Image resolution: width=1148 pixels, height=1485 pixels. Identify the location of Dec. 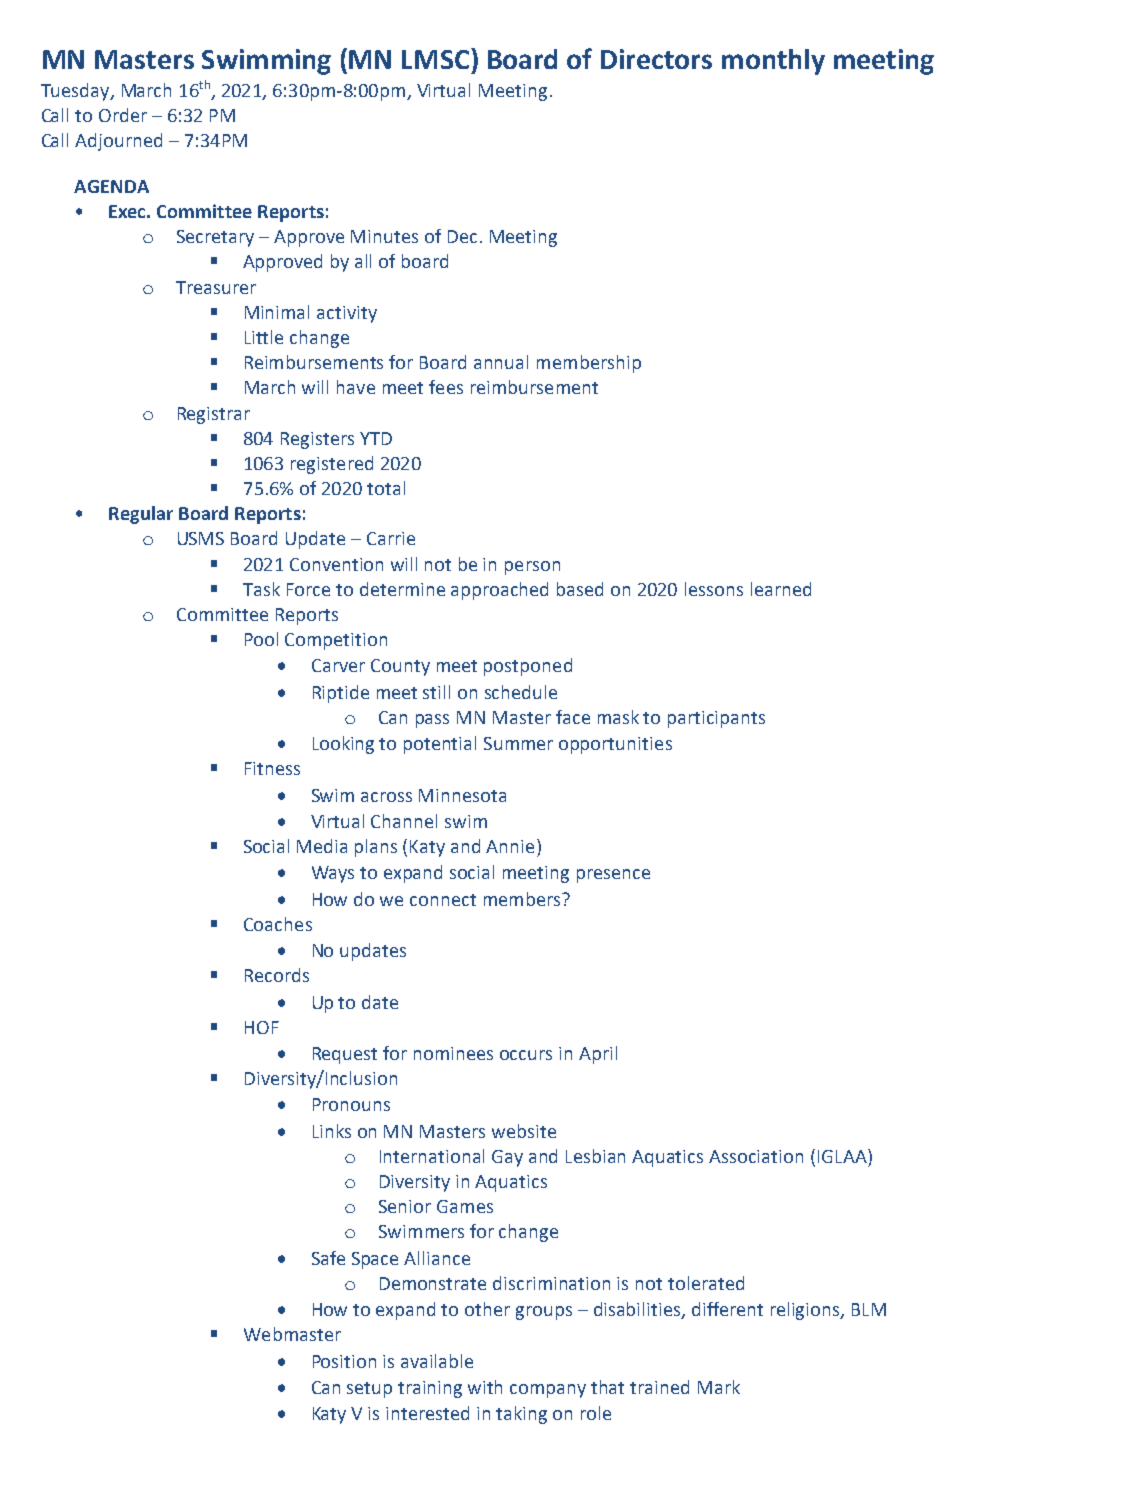
(462, 236).
